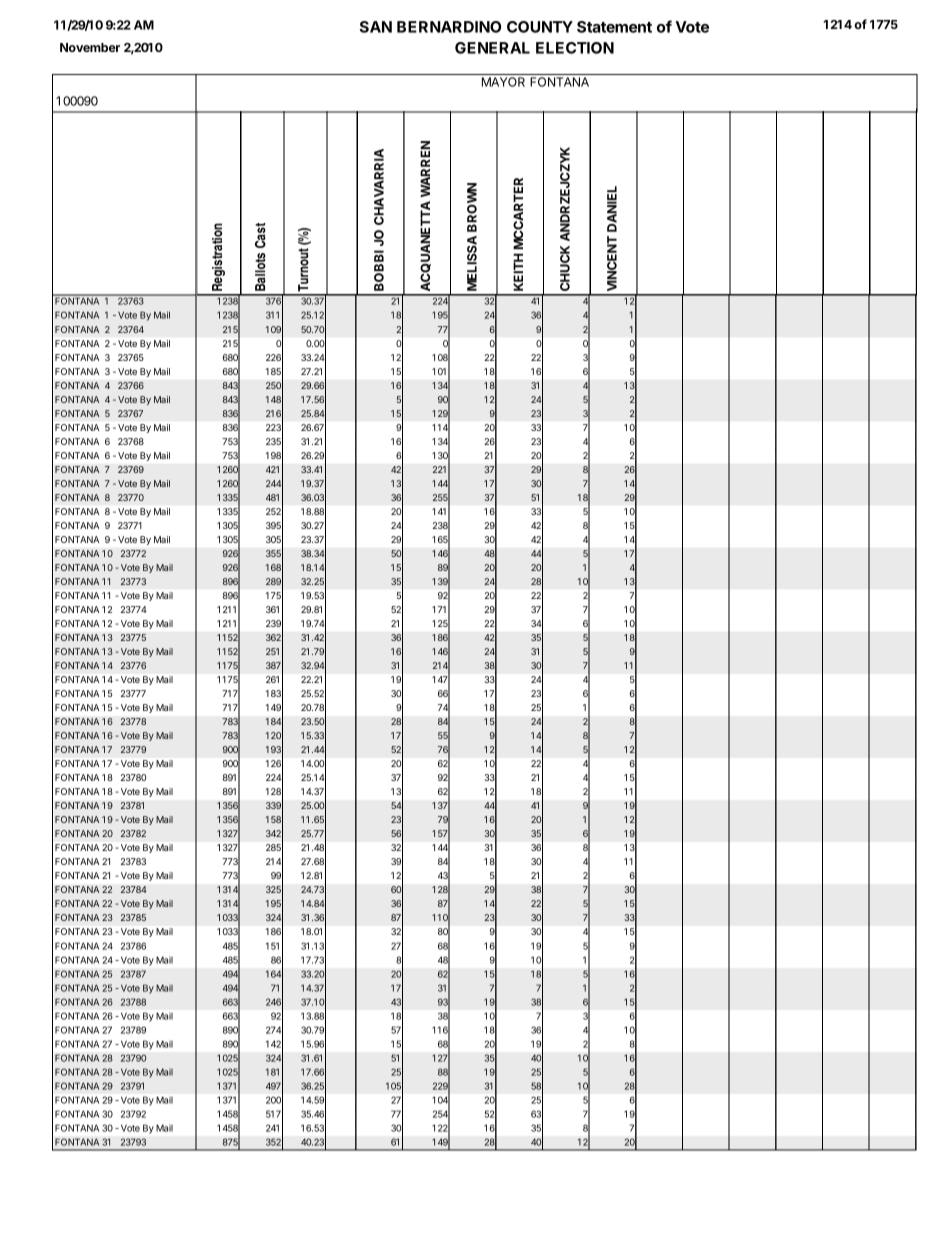  What do you see at coordinates (614, 27) in the screenshot?
I see `Statement` at bounding box center [614, 27].
